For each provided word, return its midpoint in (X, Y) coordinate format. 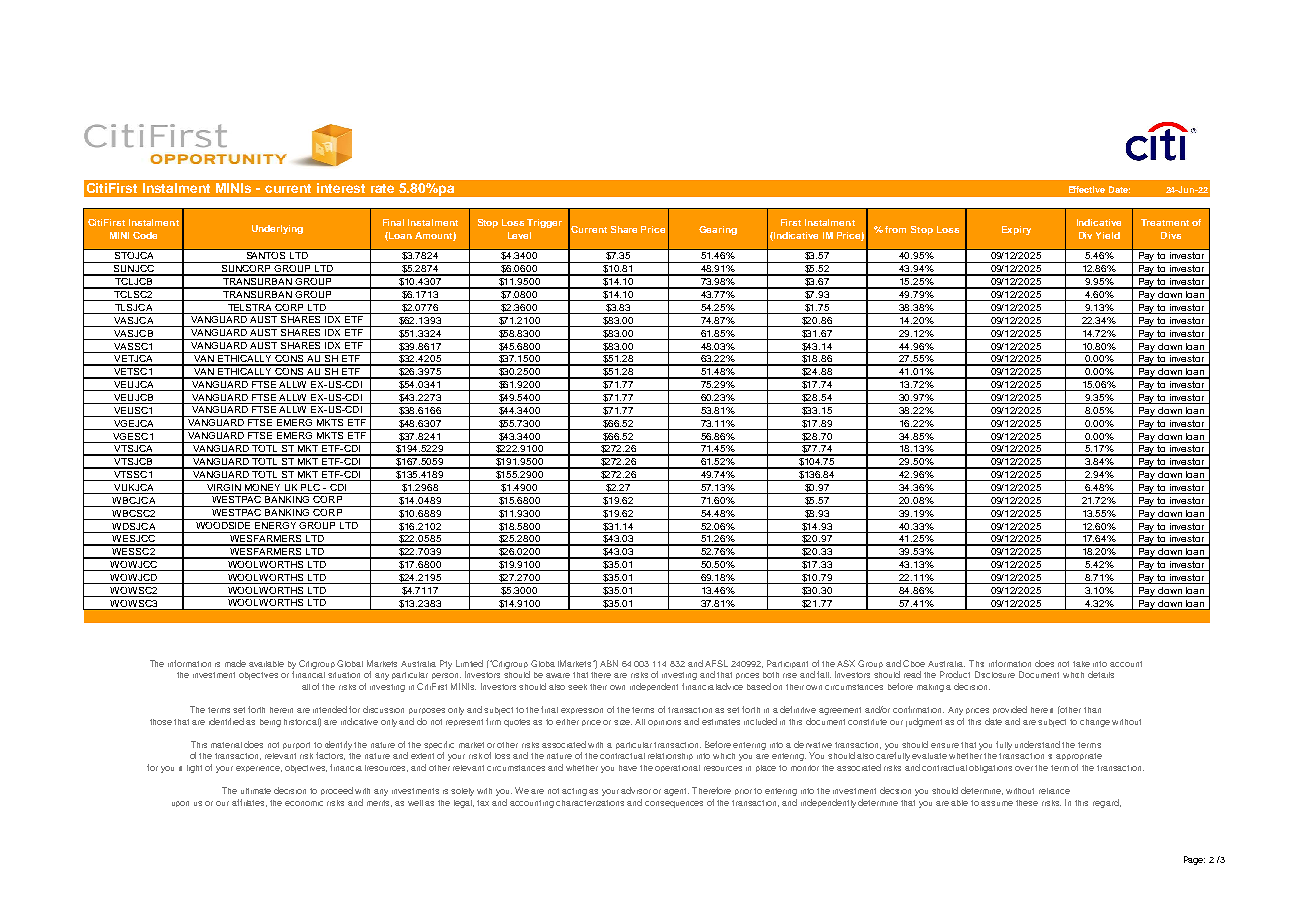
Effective (1087, 189)
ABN (609, 663)
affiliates (249, 803)
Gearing (718, 230)
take (1081, 664)
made (235, 663)
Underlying (277, 229)
